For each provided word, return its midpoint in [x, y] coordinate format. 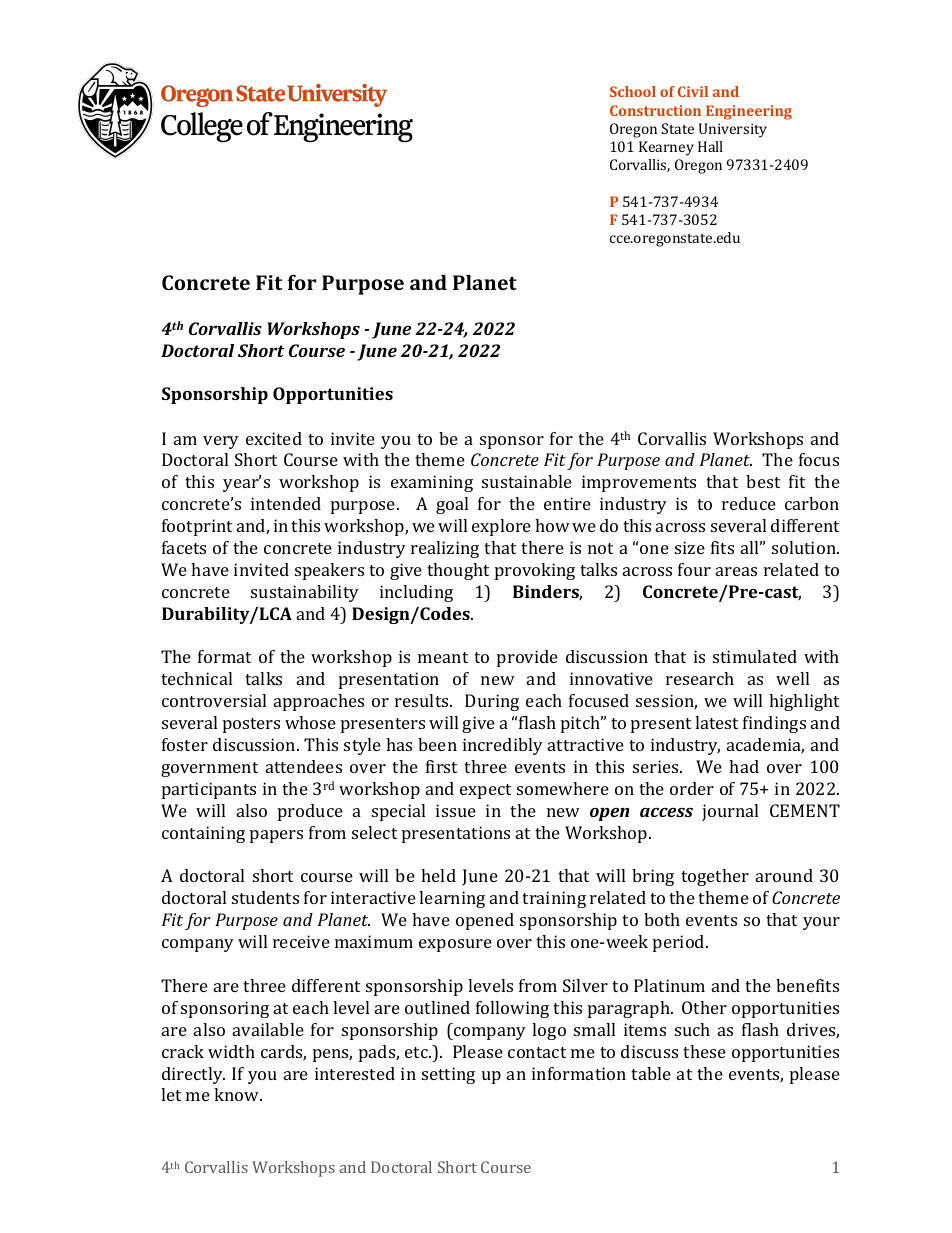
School [633, 91]
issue [456, 810]
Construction [655, 110]
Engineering [749, 112]
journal [730, 812]
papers [276, 836]
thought [458, 571]
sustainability [305, 593]
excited [274, 438]
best [763, 481]
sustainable [527, 481]
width [231, 1051]
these [704, 1051]
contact [537, 1052]
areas [736, 571]
